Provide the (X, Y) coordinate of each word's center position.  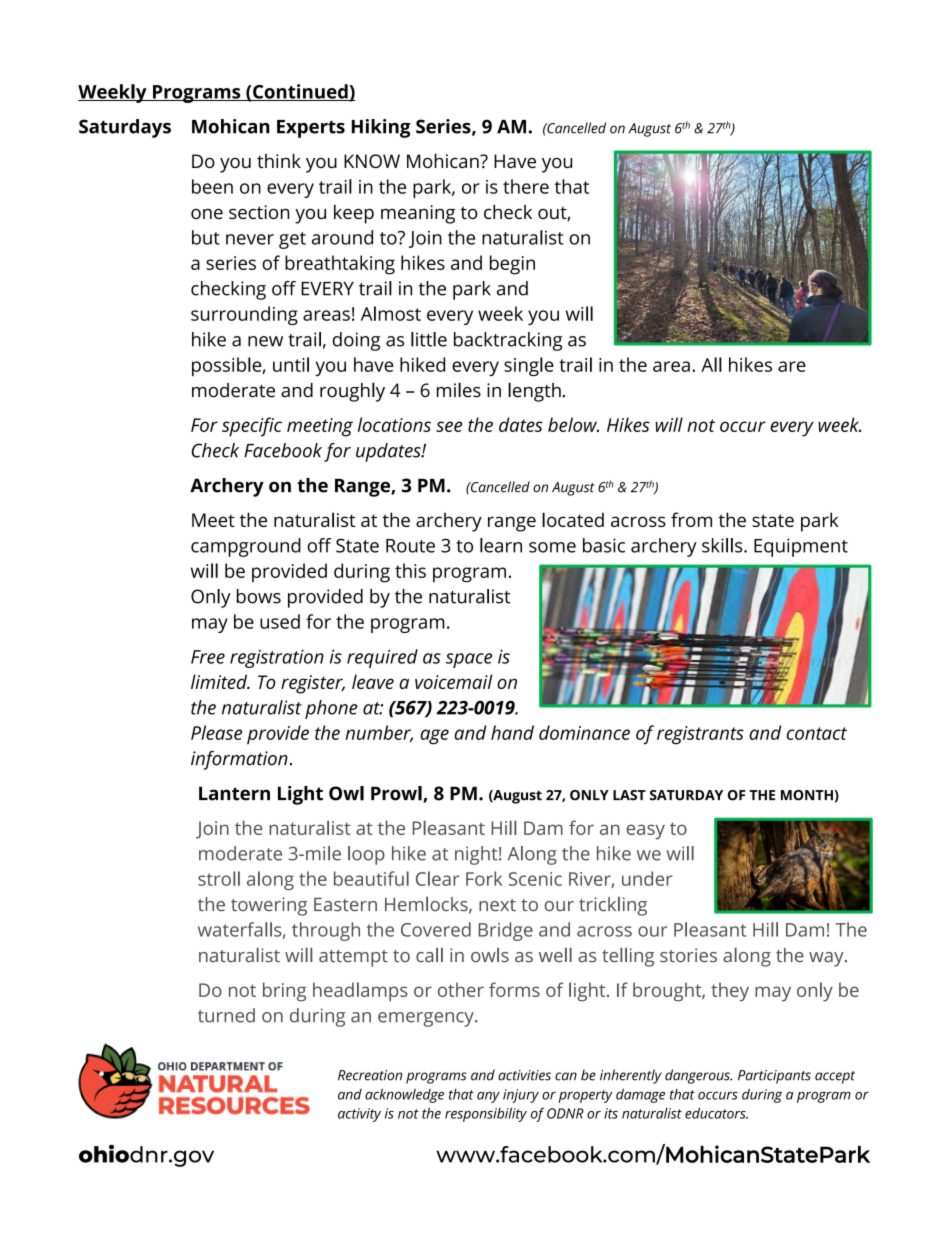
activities (524, 1075)
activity (359, 1115)
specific (252, 427)
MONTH (807, 795)
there (526, 186)
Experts (311, 129)
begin (512, 265)
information (239, 760)
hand (512, 732)
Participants (774, 1077)
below (573, 424)
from (691, 519)
